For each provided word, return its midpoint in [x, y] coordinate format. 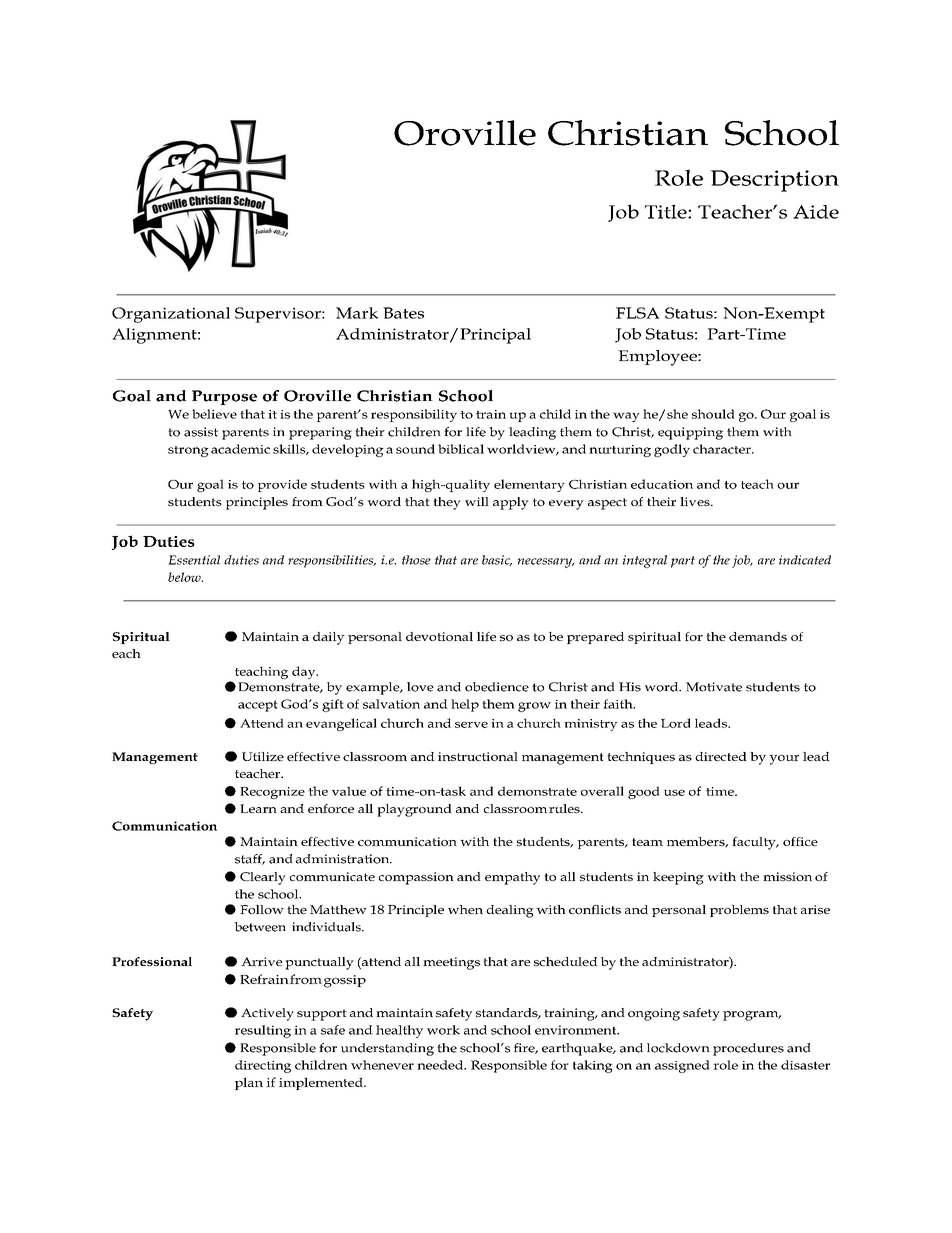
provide [282, 485]
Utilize [263, 756]
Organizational [171, 315]
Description [774, 181]
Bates [403, 313]
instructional [478, 756]
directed [721, 756]
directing [263, 1066]
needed [441, 1065]
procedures [748, 1049]
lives [696, 501]
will [477, 501]
